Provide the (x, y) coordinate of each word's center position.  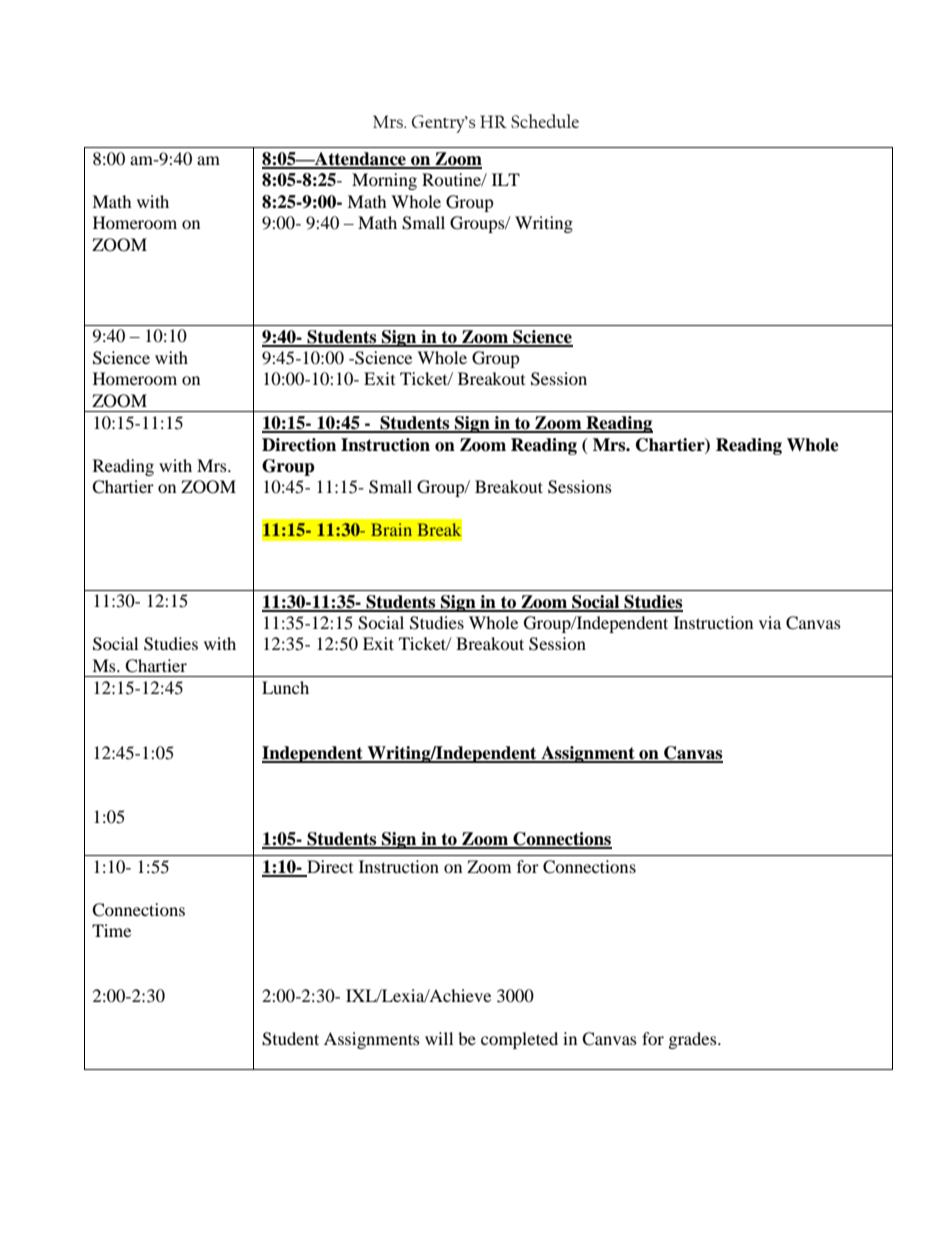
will (439, 1038)
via (770, 622)
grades (694, 1040)
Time (111, 930)
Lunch (285, 687)
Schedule (545, 121)
